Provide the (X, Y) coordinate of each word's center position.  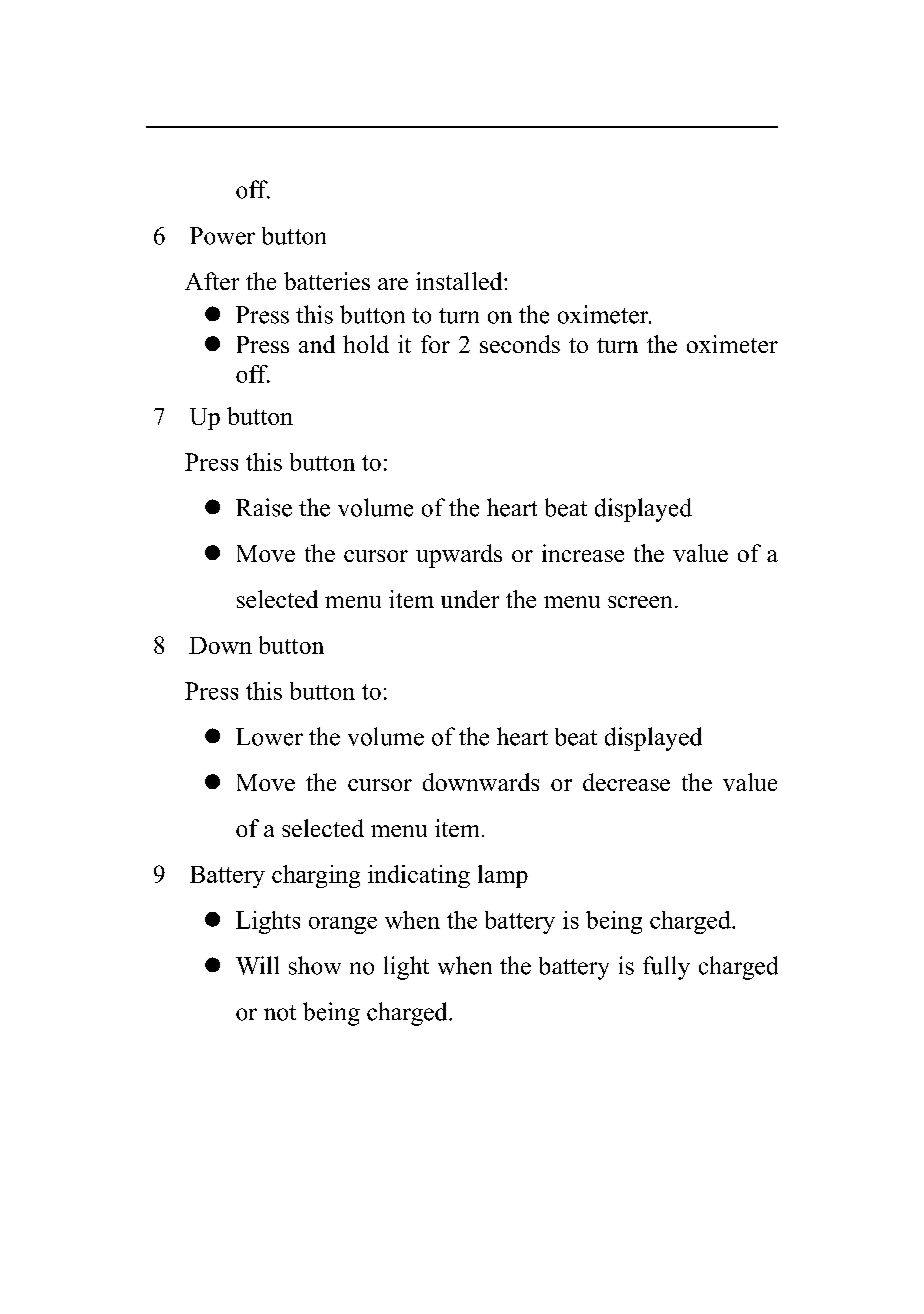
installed (460, 281)
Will (257, 965)
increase (583, 553)
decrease (626, 782)
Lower (269, 737)
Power (222, 236)
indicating (419, 876)
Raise (264, 507)
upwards (459, 556)
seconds (520, 344)
